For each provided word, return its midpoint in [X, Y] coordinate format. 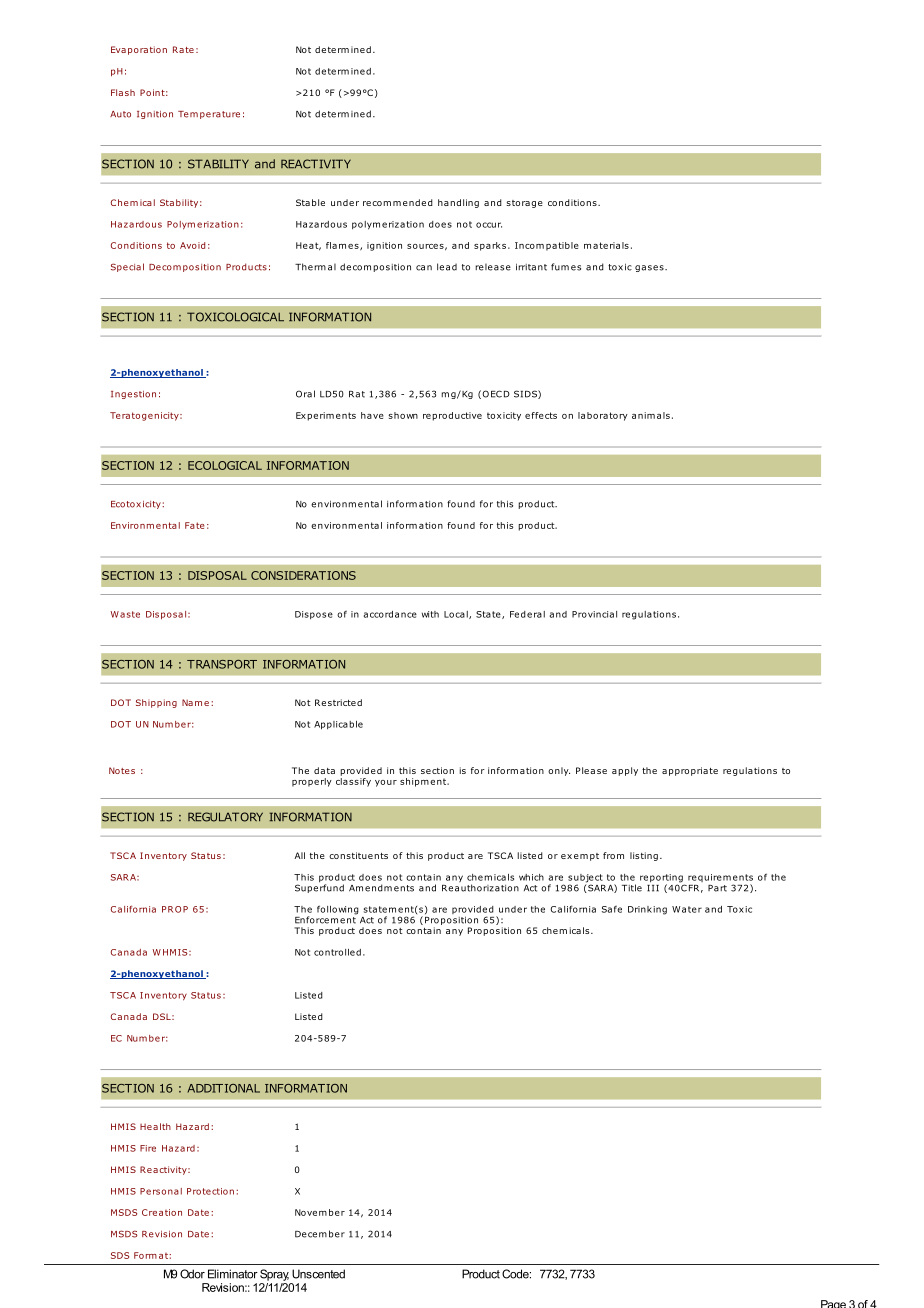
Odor [192, 1274]
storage [524, 204]
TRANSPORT [222, 664]
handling [458, 203]
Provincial [594, 614]
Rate [183, 49]
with [430, 614]
